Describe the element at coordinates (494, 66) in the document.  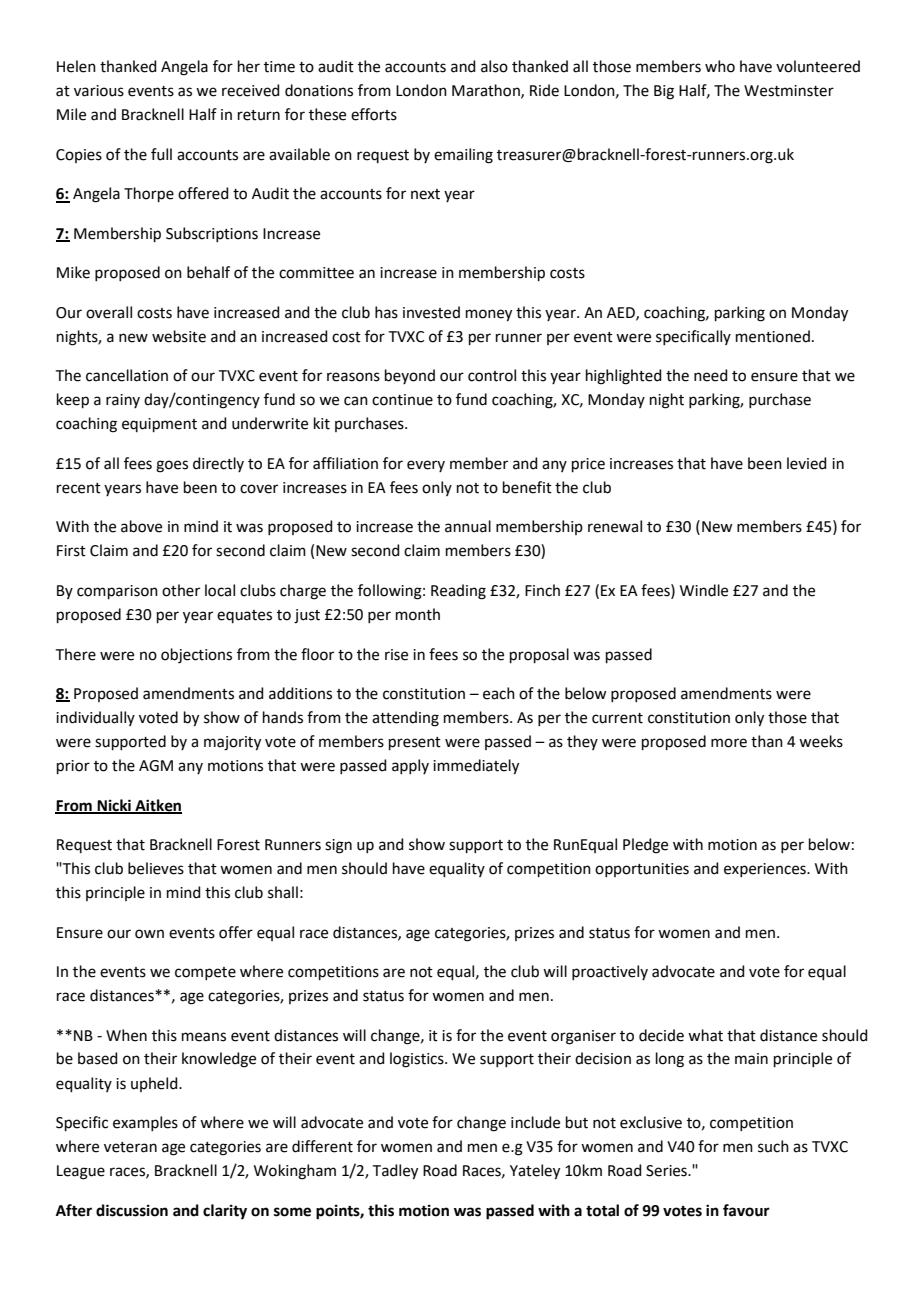
I see `also` at that location.
